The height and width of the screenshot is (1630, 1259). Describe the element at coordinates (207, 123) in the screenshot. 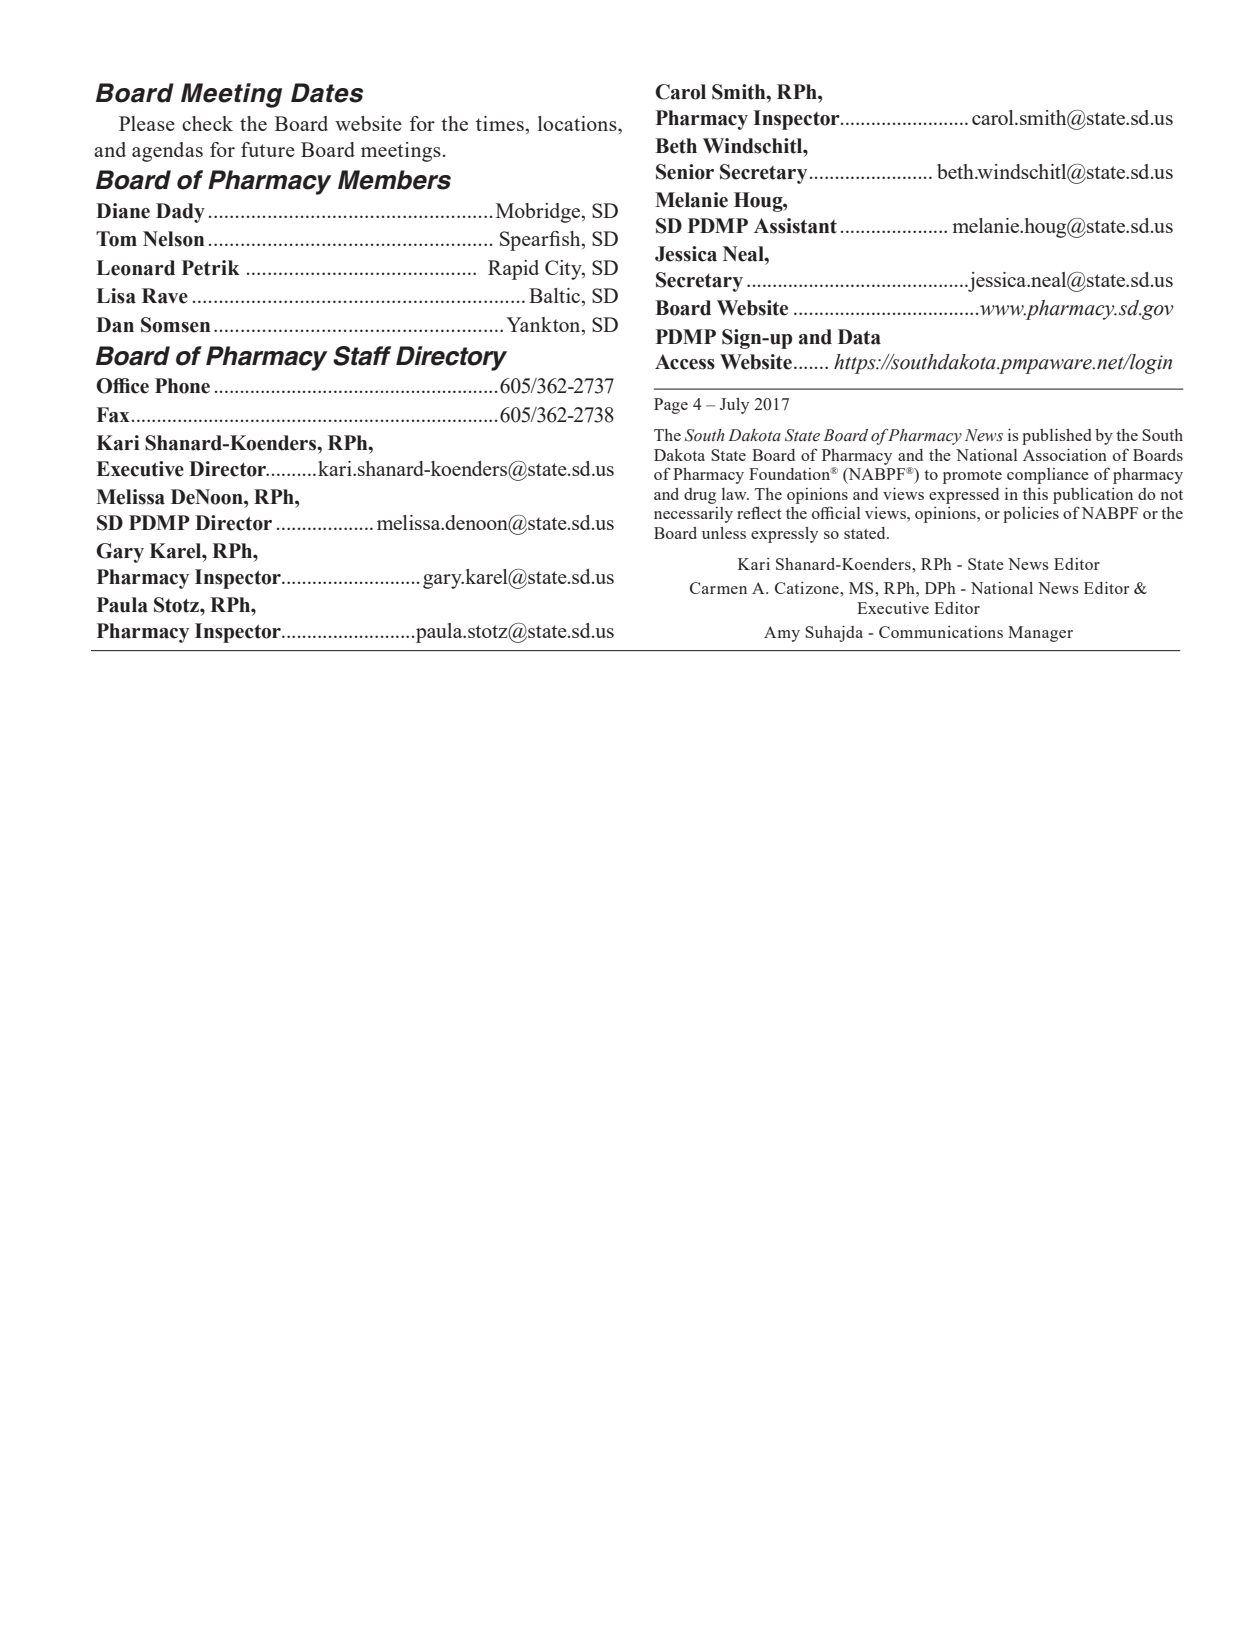

I see `check` at that location.
